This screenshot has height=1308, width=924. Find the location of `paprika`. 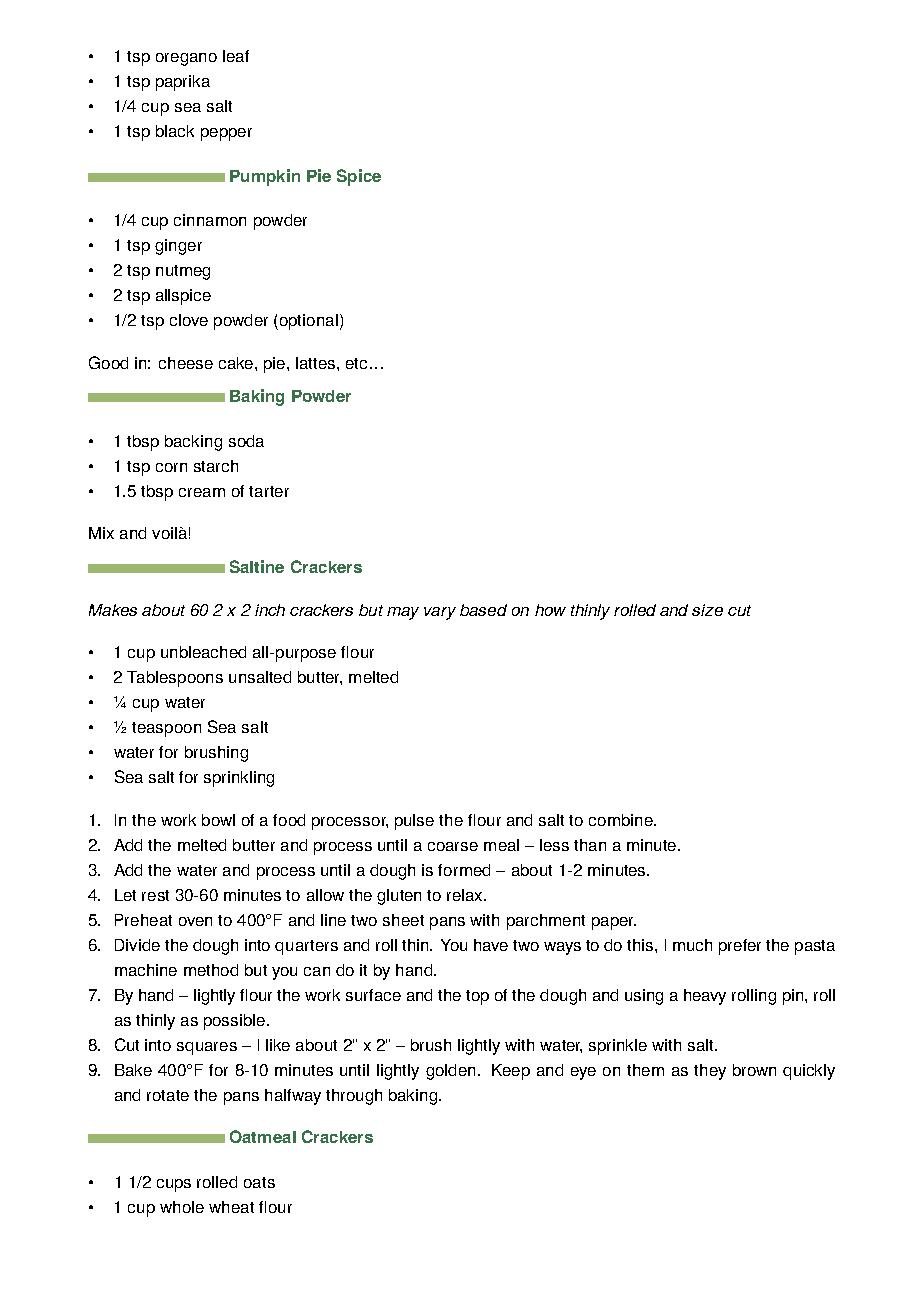

paprika is located at coordinates (183, 83).
